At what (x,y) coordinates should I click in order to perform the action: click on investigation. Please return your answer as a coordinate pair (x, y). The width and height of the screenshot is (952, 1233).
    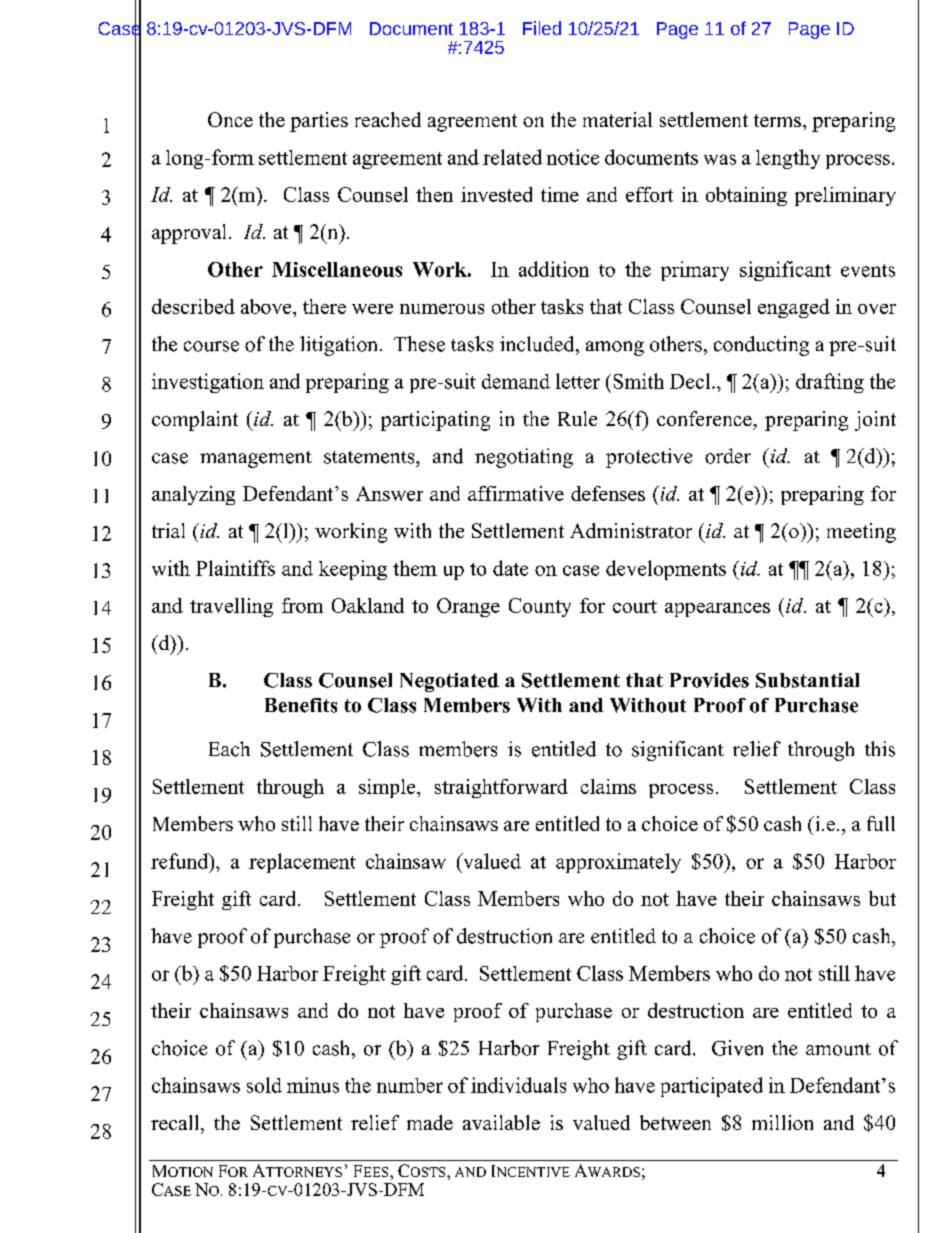
    Looking at the image, I should click on (208, 383).
